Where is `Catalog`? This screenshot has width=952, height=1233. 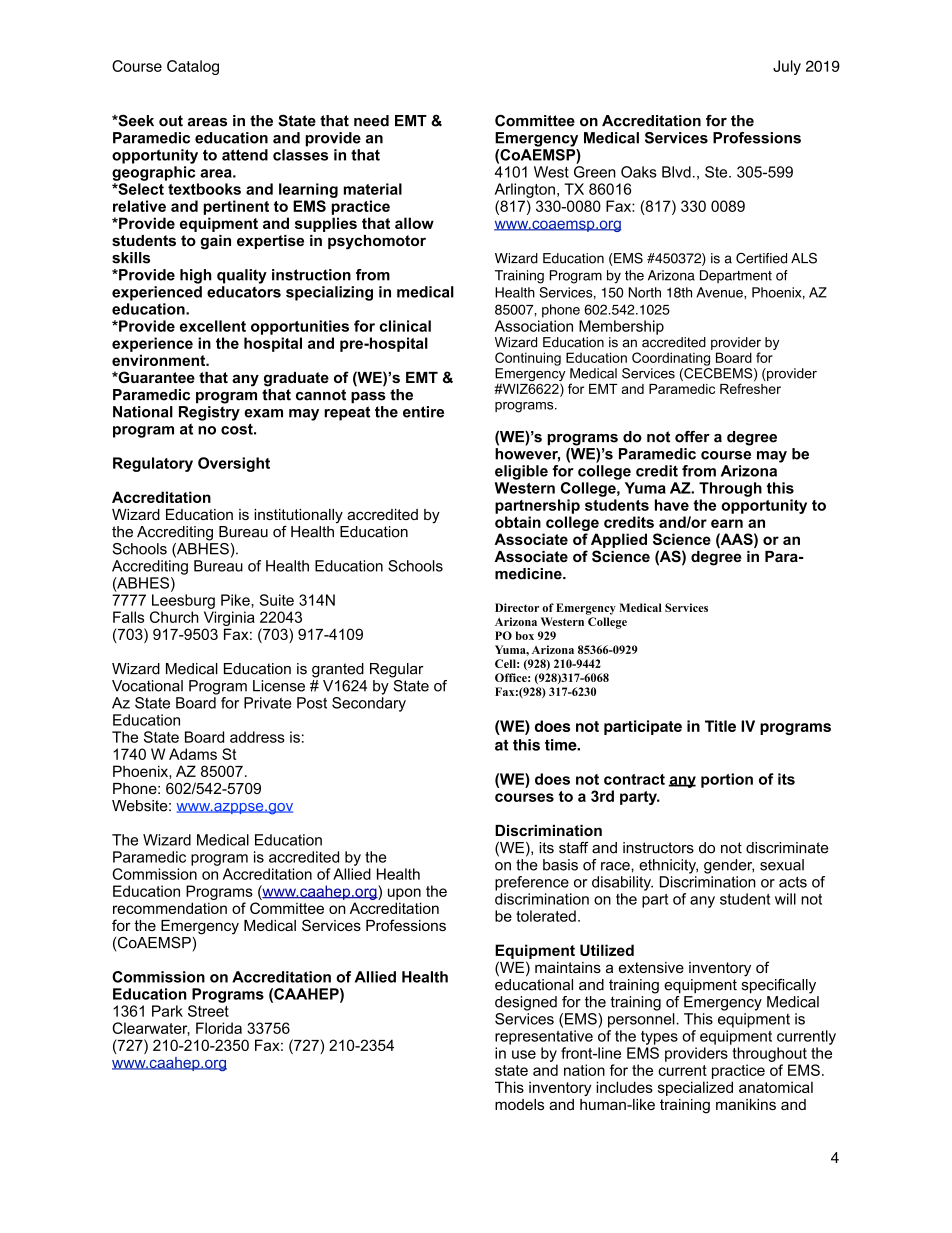
Catalog is located at coordinates (193, 67).
